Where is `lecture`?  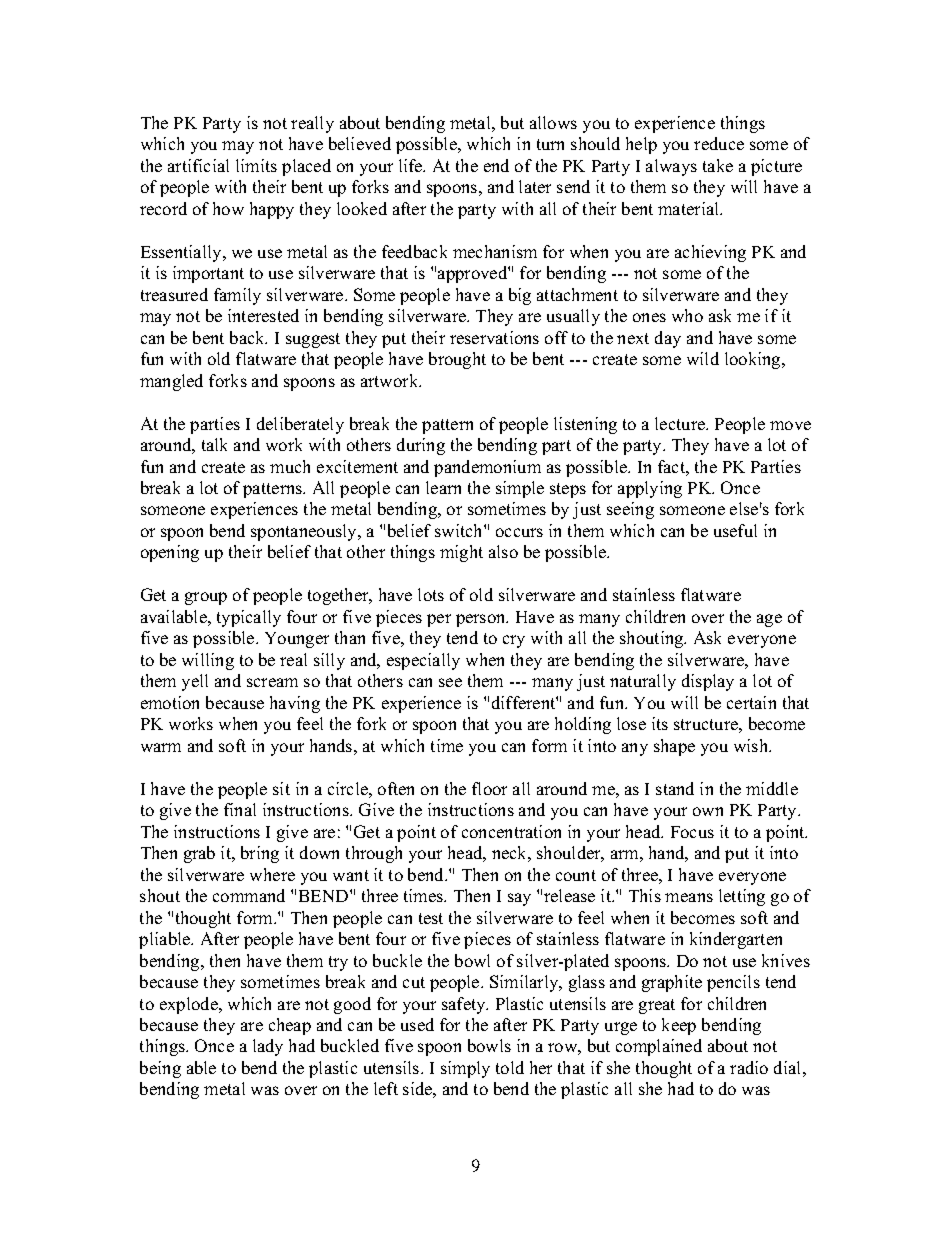
lecture is located at coordinates (681, 423).
